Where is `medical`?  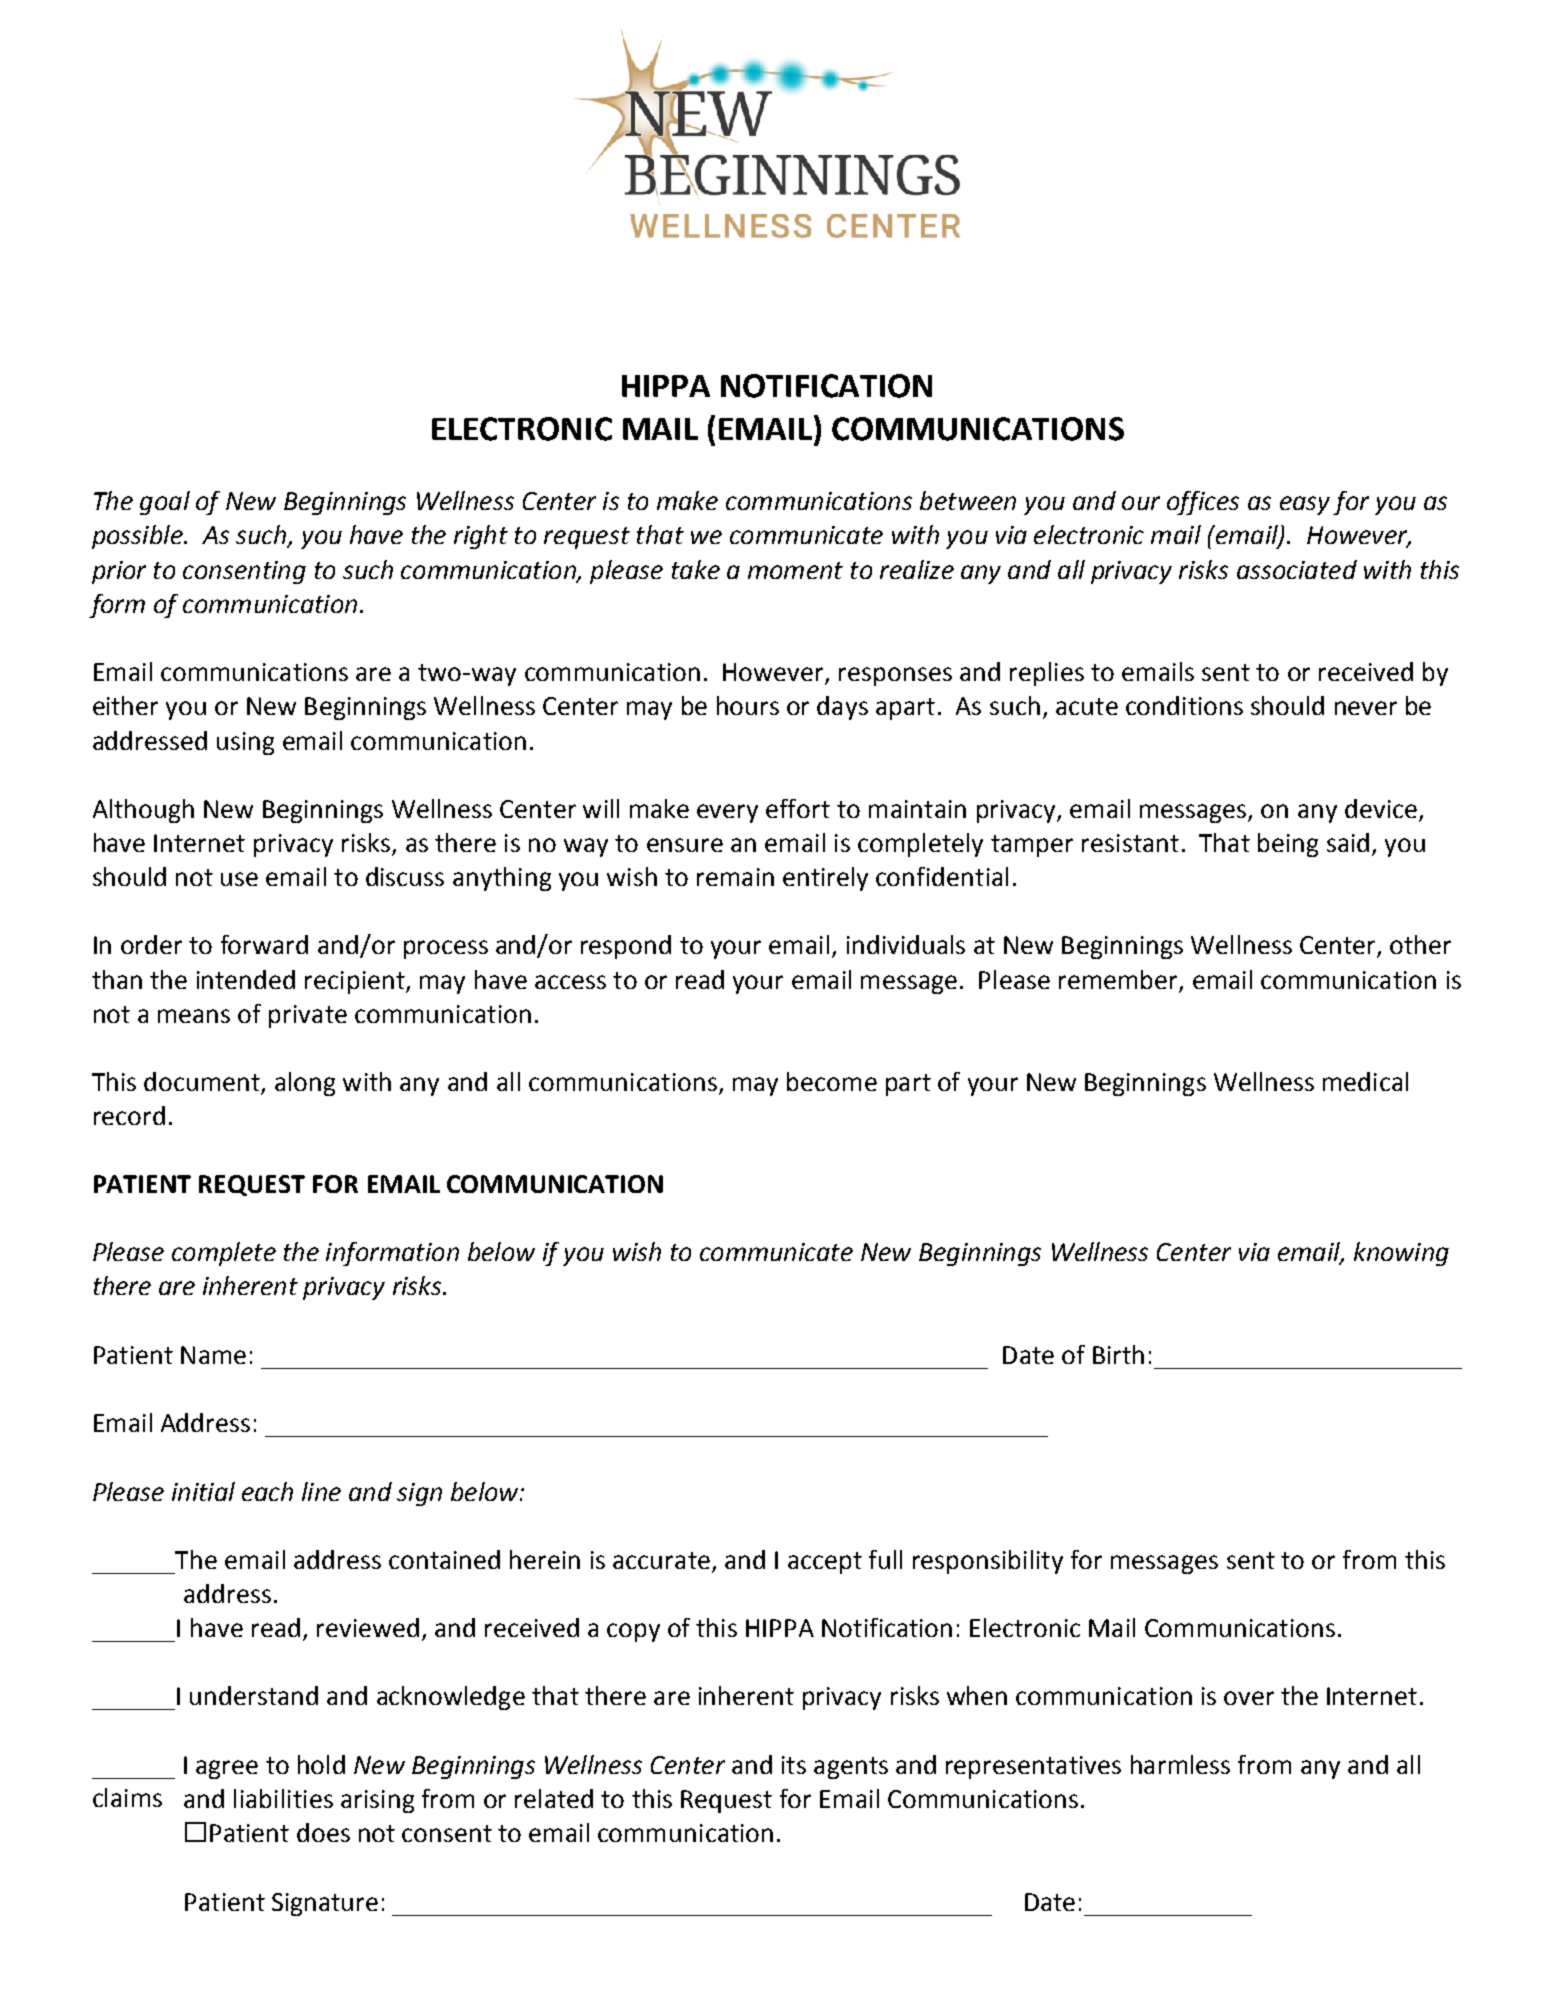 medical is located at coordinates (1365, 1081).
